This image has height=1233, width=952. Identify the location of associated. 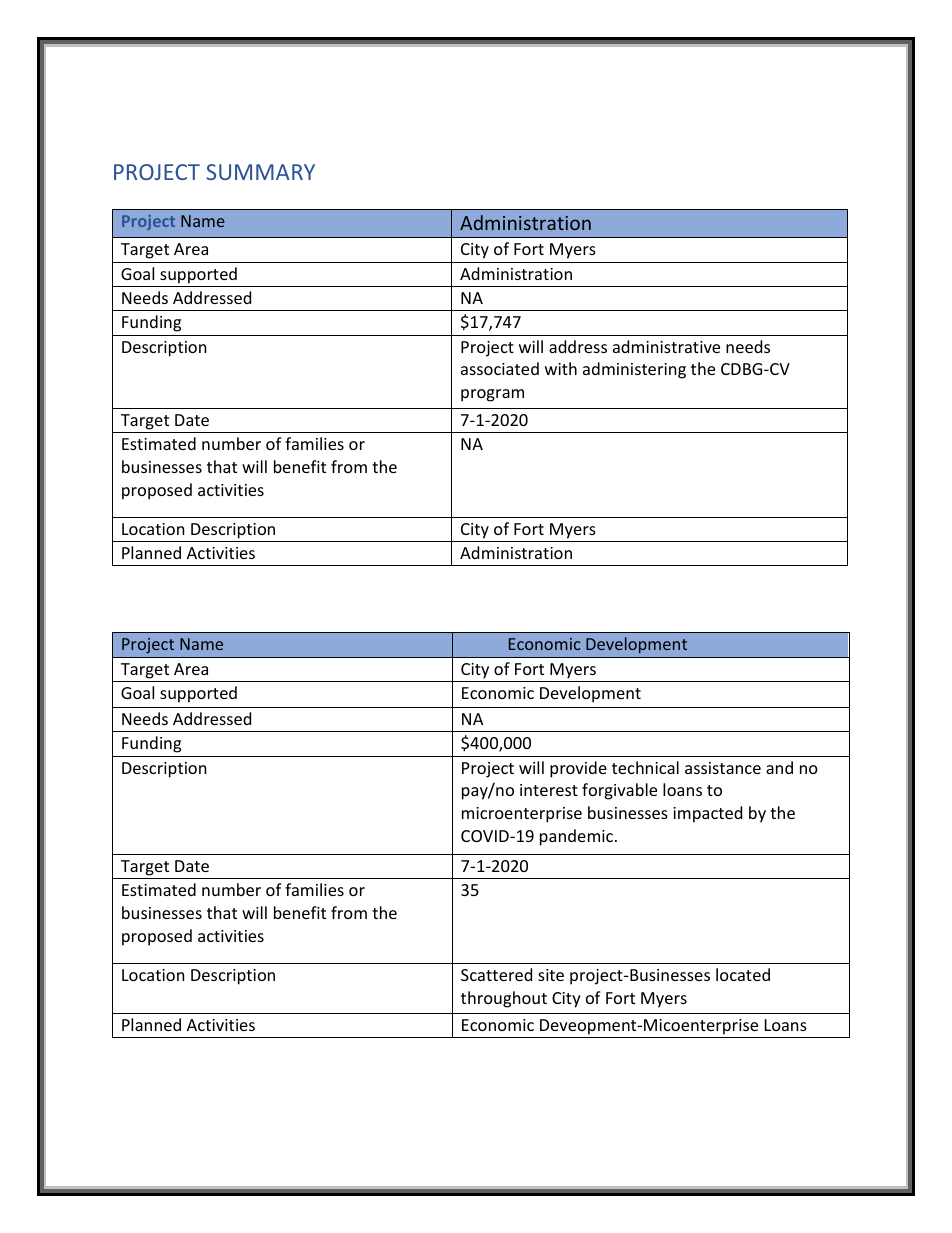
(500, 368).
